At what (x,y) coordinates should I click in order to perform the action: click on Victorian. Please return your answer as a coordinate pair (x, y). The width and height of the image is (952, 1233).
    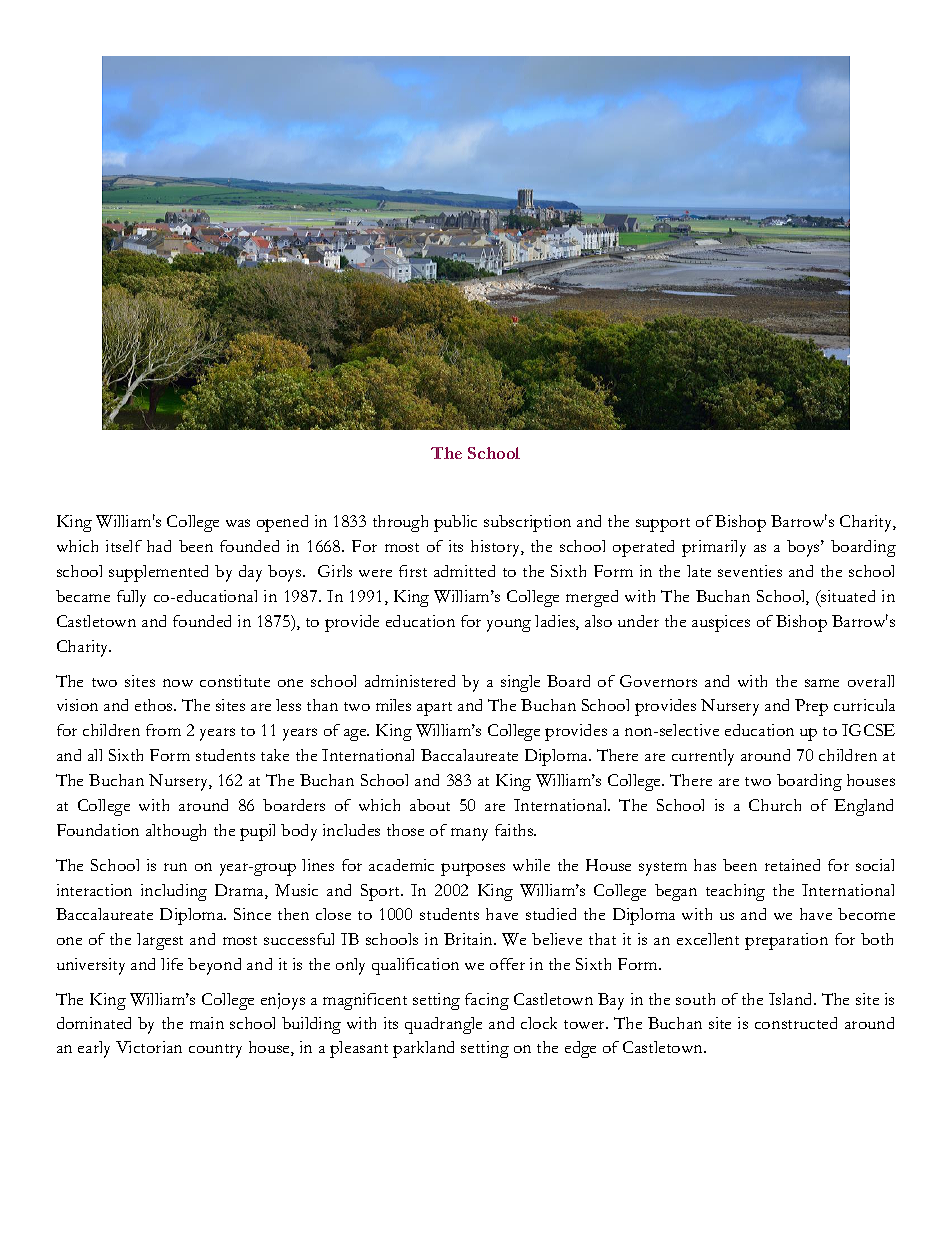
    Looking at the image, I should click on (149, 1047).
